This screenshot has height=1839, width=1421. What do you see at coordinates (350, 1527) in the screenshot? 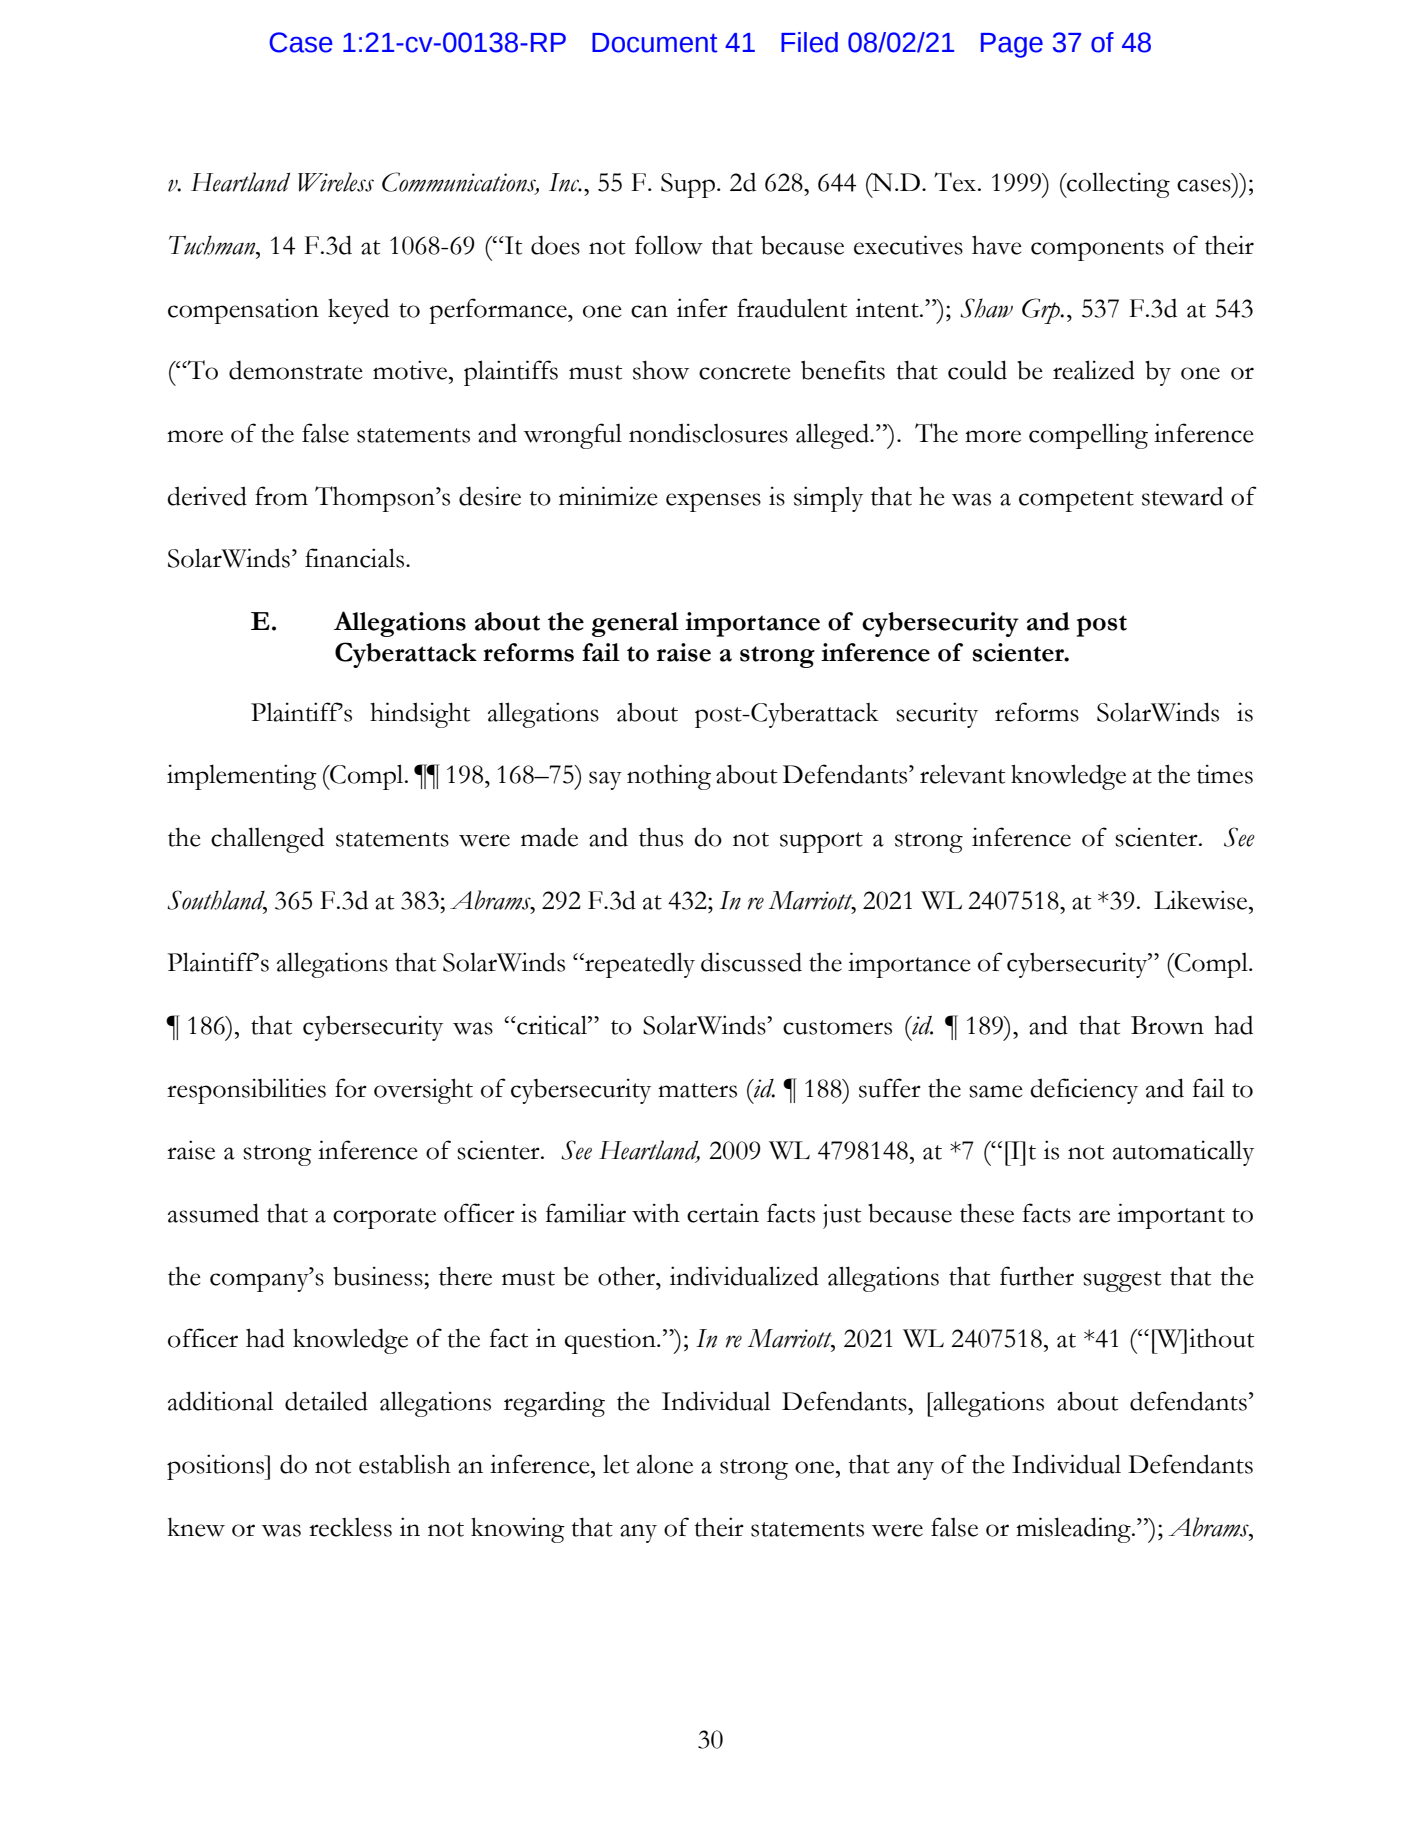
I see `reckless` at bounding box center [350, 1527].
